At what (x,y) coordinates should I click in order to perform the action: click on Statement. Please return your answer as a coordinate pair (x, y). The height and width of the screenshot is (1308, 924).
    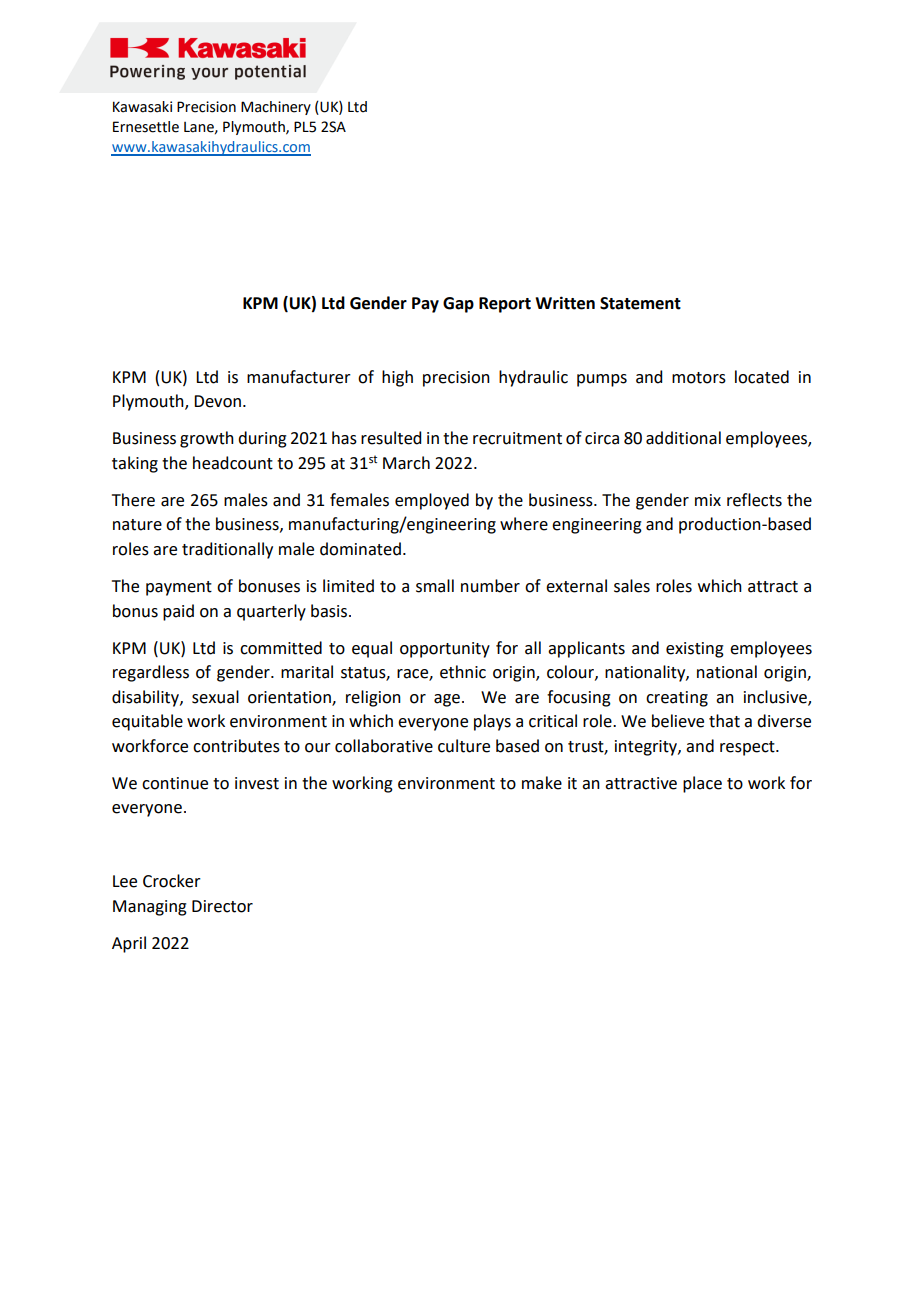
    Looking at the image, I should click on (640, 303).
